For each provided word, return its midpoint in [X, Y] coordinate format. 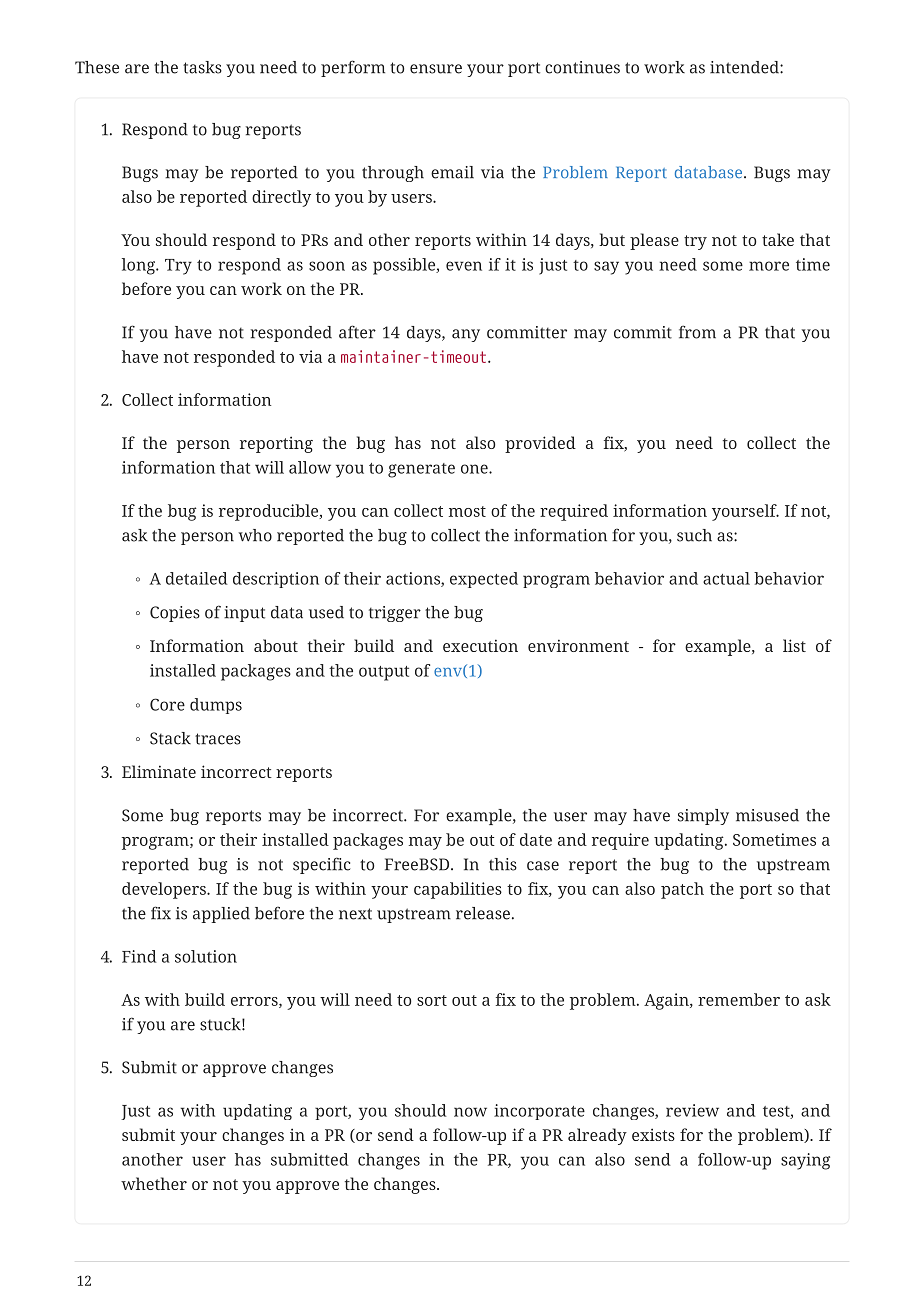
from [697, 332]
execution [480, 645]
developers [165, 890]
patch [682, 890]
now [470, 1112]
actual [726, 578]
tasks [202, 67]
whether [154, 1183]
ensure [436, 69]
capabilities [458, 890]
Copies [175, 614]
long [139, 266]
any [466, 335]
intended [745, 67]
